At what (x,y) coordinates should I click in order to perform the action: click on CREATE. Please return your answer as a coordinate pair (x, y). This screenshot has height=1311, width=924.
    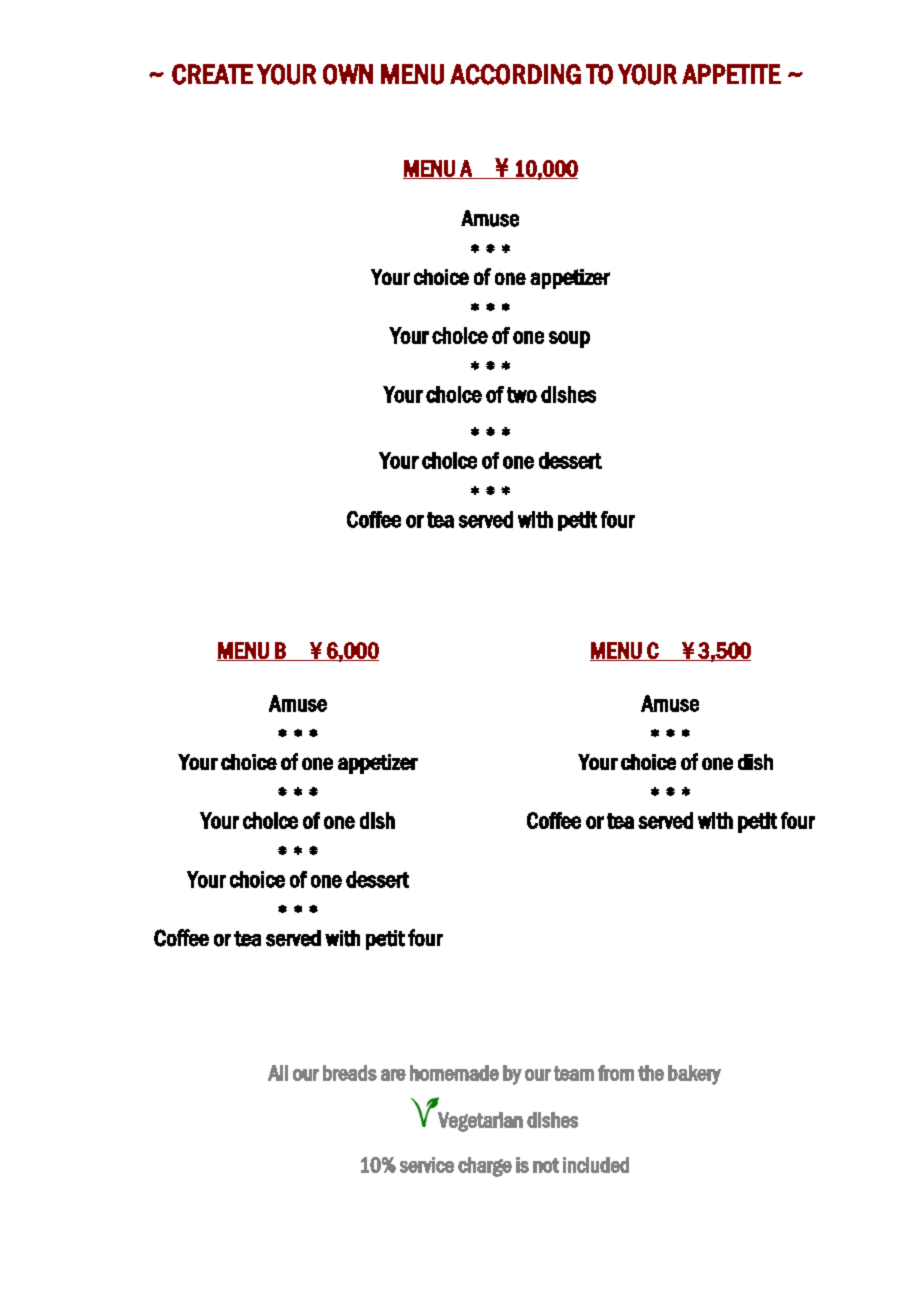
    Looking at the image, I should click on (212, 74).
